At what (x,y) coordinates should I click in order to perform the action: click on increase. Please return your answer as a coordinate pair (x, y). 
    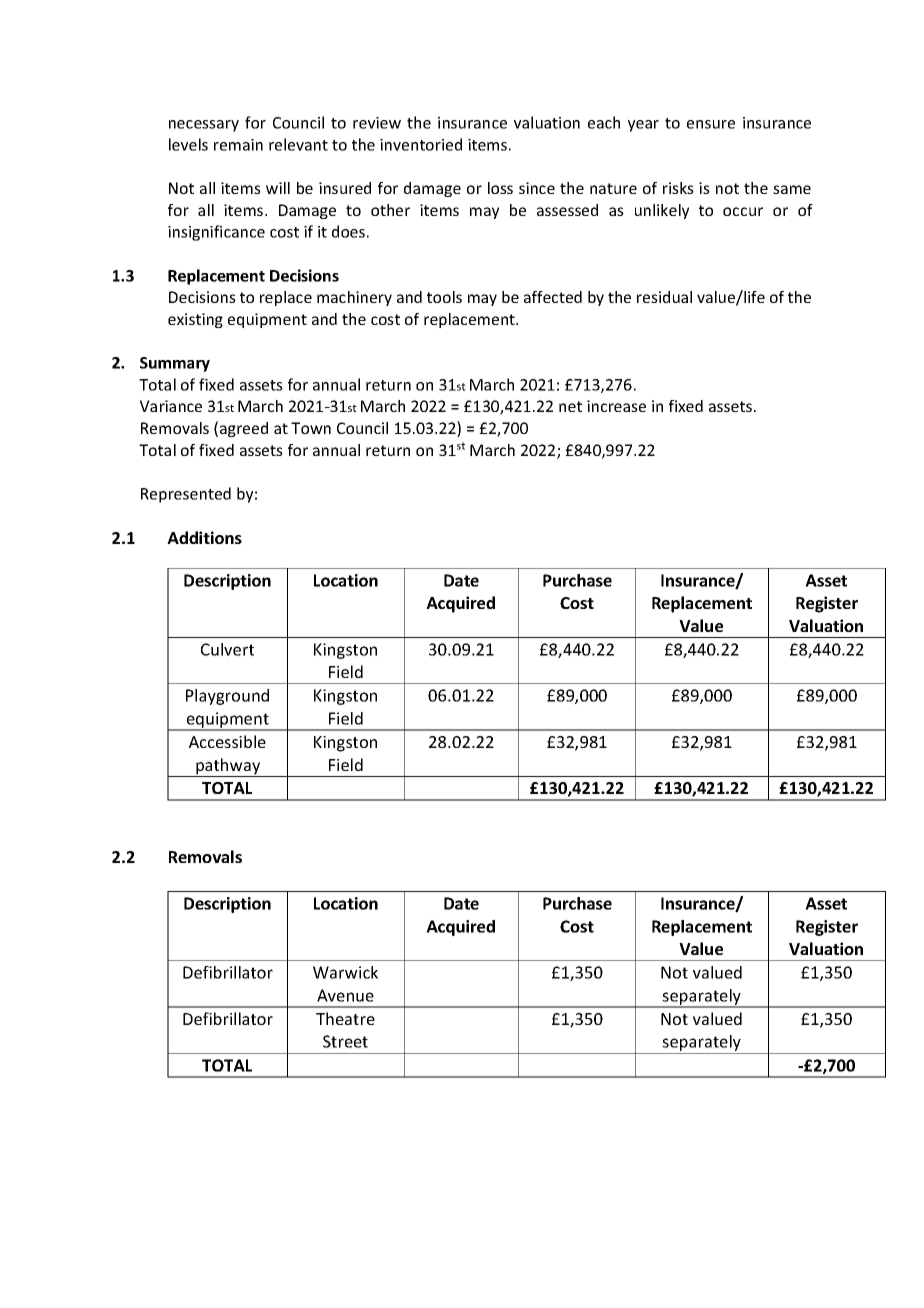
    Looking at the image, I should click on (616, 406).
